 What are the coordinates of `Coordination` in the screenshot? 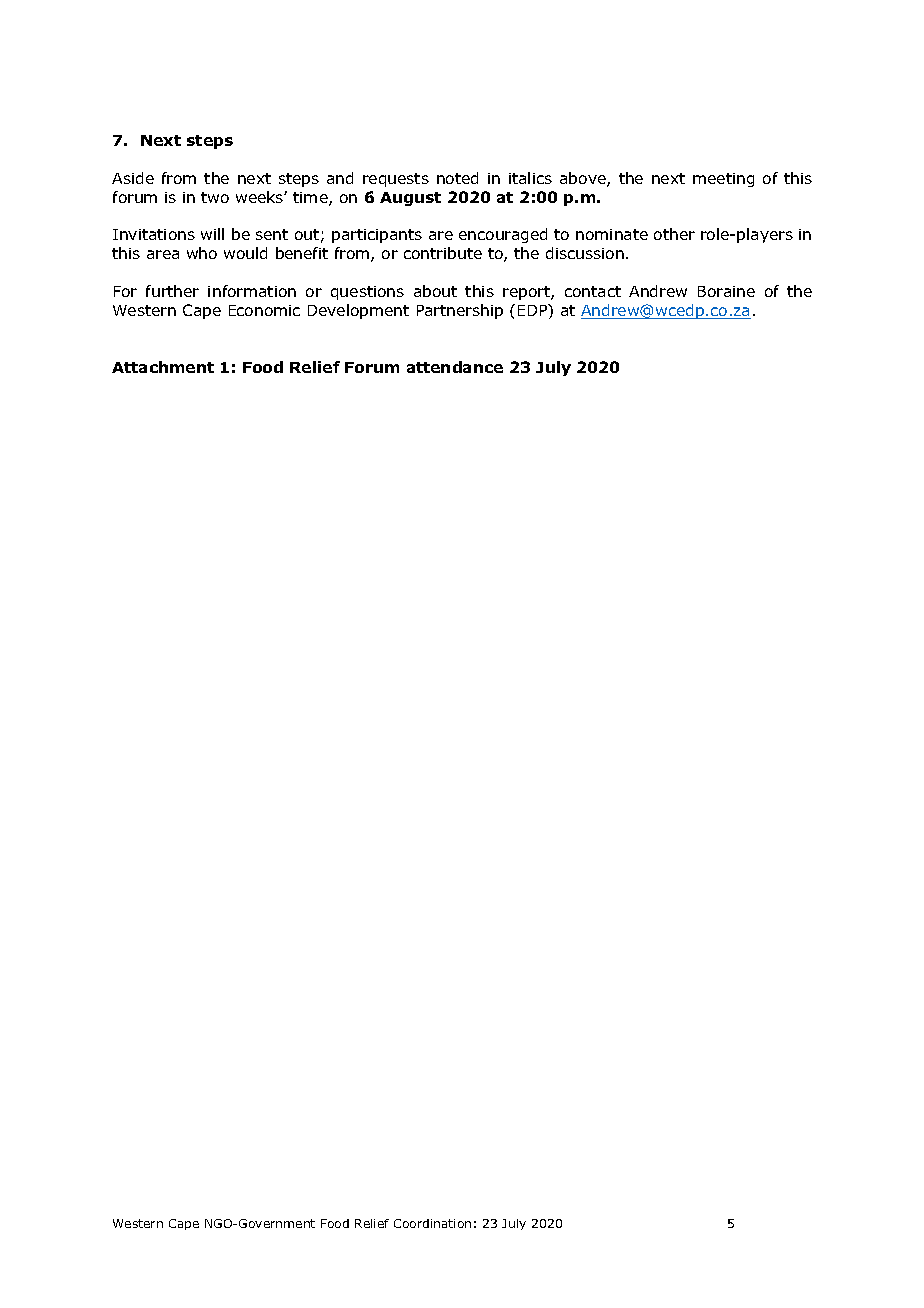 It's located at (432, 1223).
